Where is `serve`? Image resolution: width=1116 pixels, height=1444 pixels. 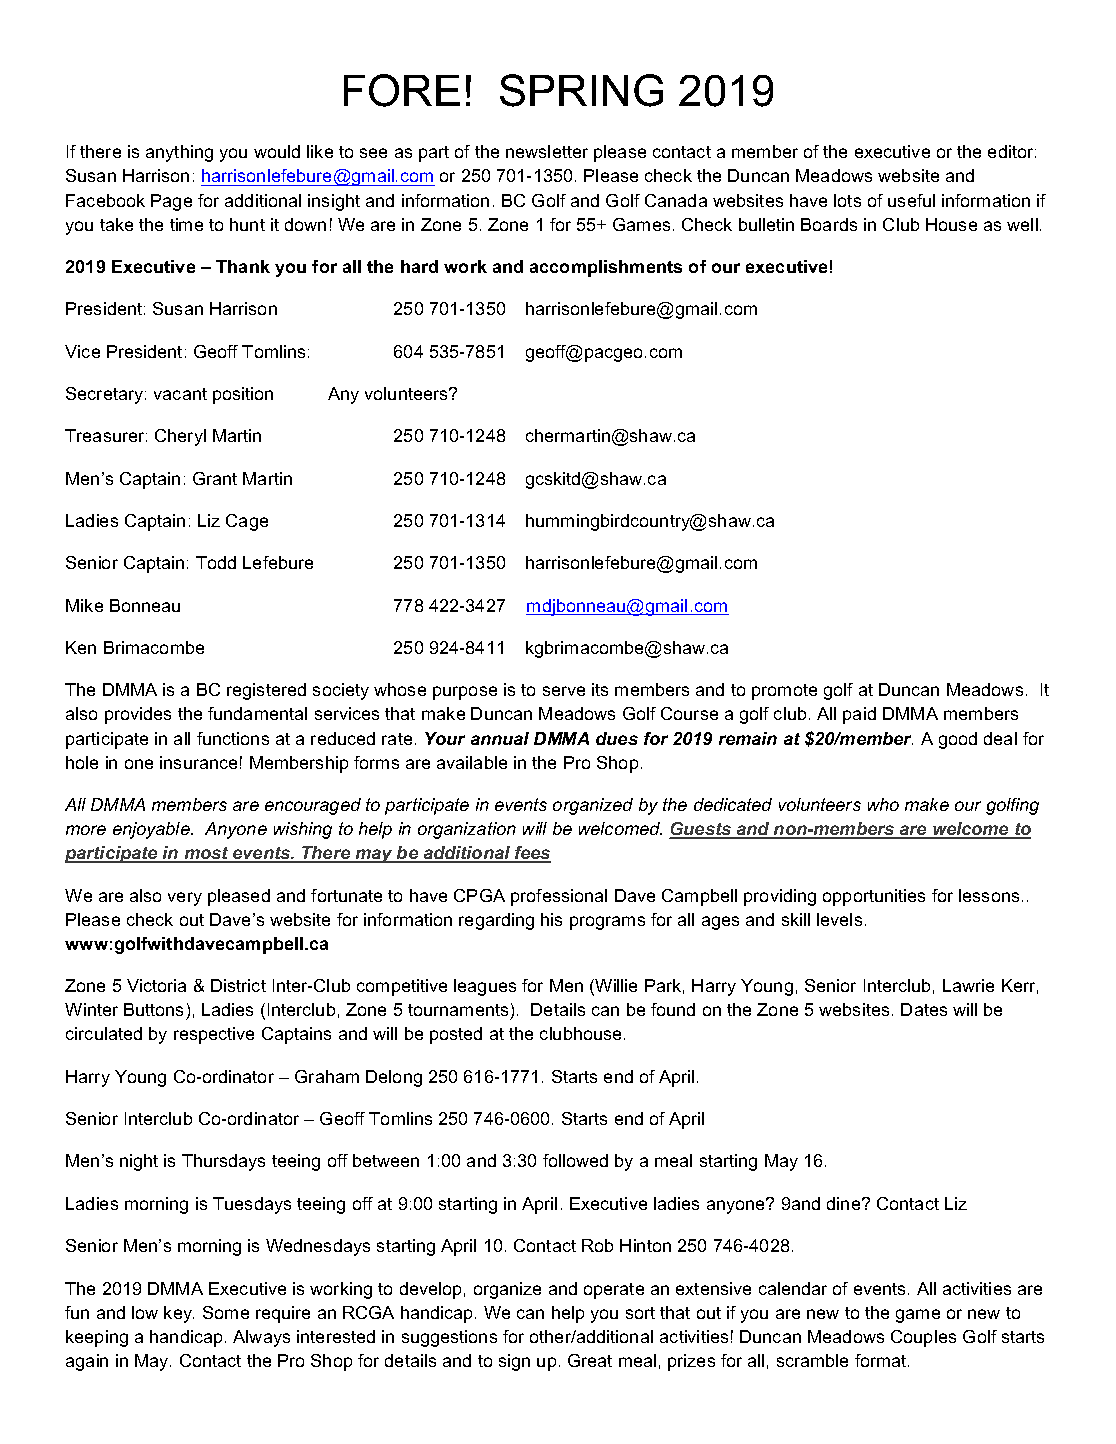
serve is located at coordinates (564, 691).
